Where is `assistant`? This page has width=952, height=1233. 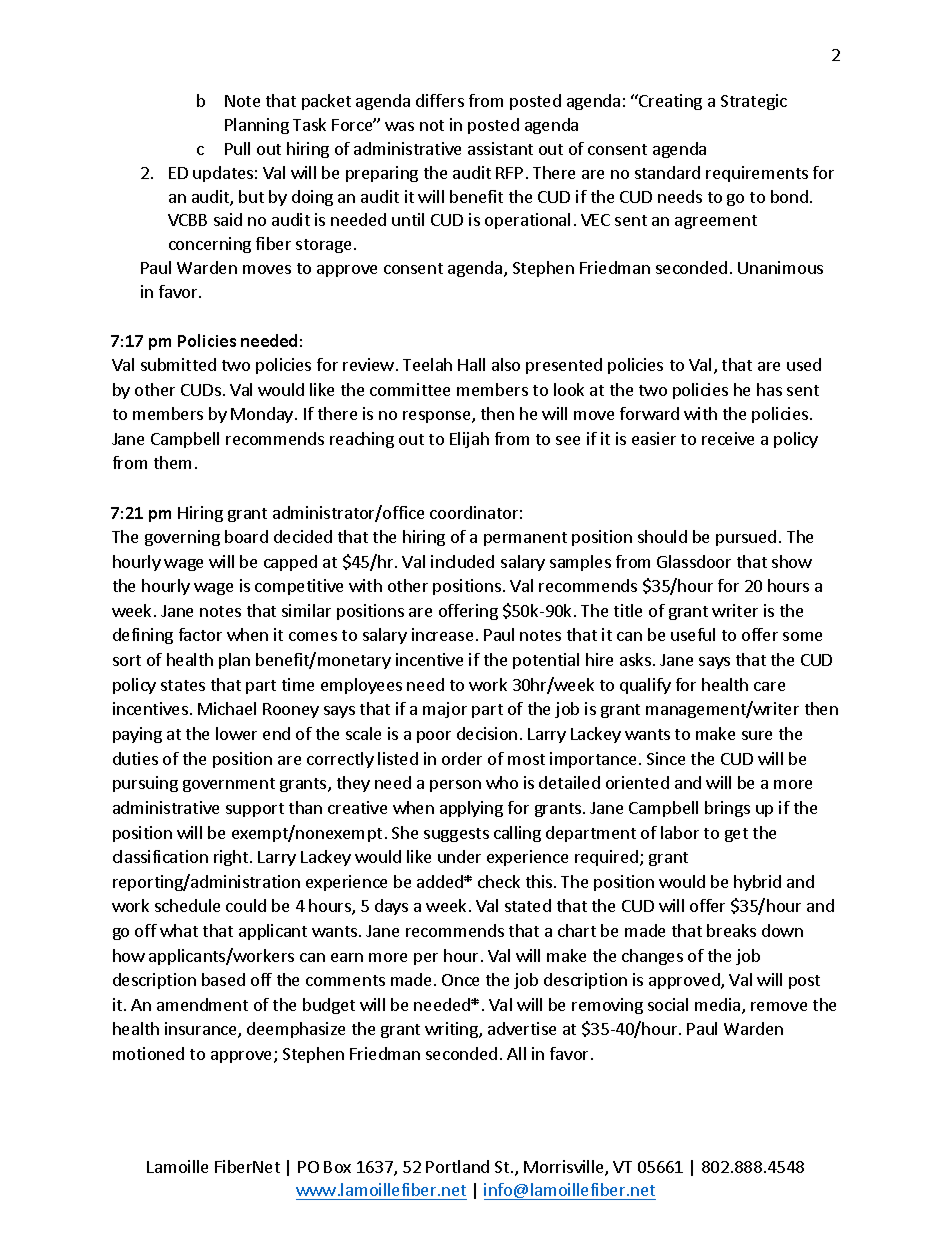 assistant is located at coordinates (500, 148).
